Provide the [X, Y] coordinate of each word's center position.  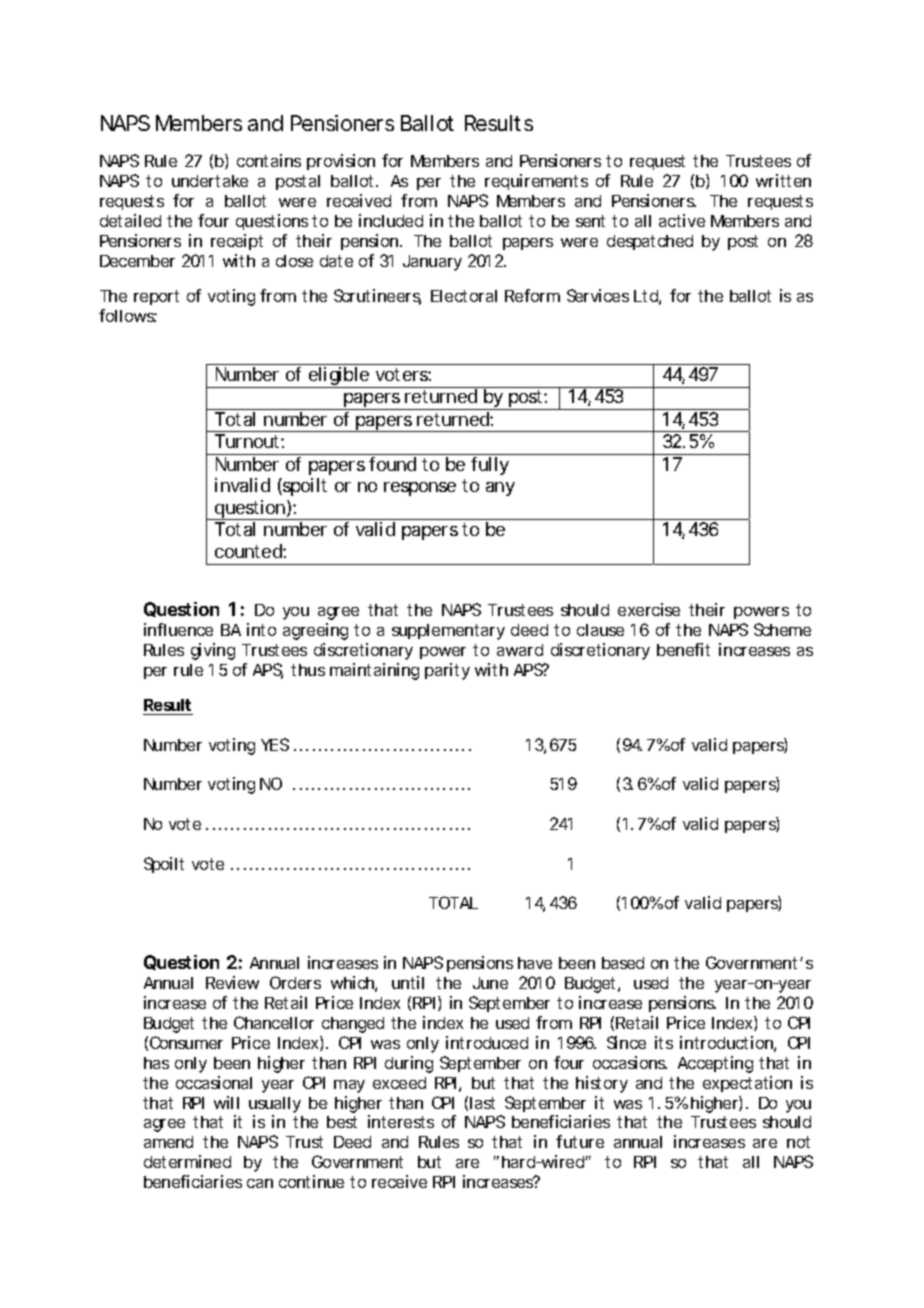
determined [187, 1161]
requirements [536, 182]
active [682, 220]
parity [447, 671]
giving [213, 651]
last [482, 1103]
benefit [683, 649]
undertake [210, 181]
